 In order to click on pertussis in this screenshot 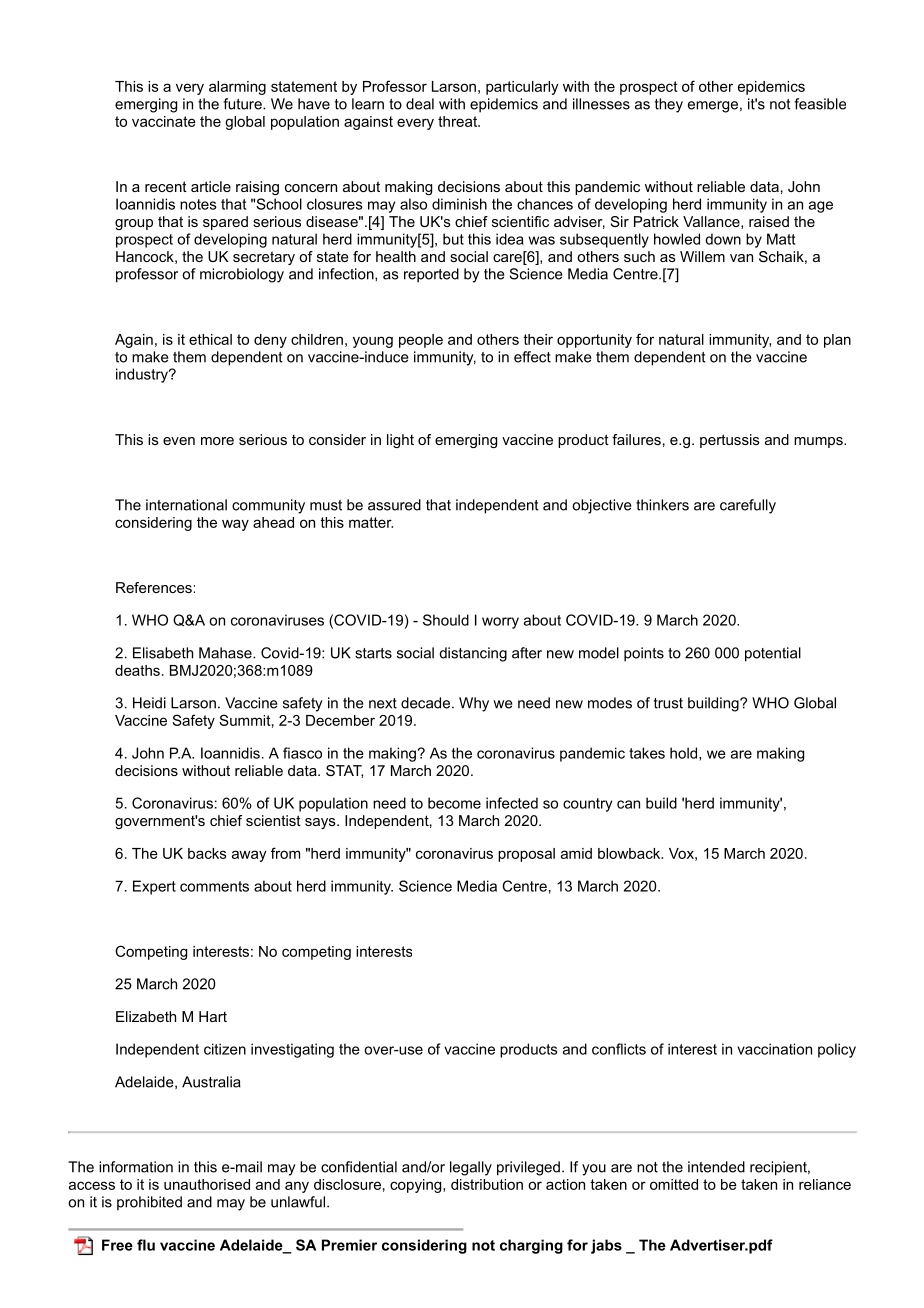, I will do `click(730, 441)`.
